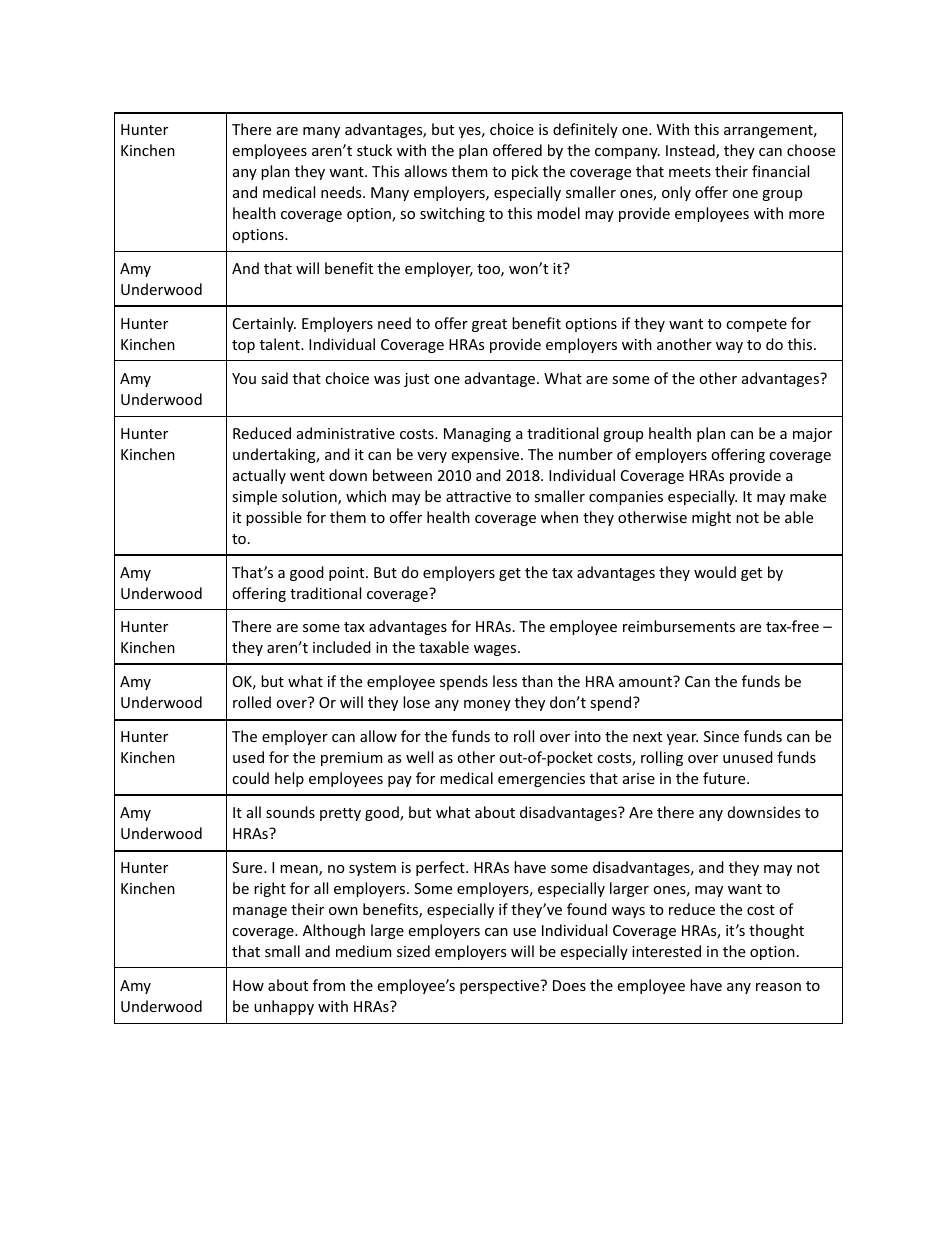 Image resolution: width=952 pixels, height=1233 pixels. I want to click on from, so click(329, 985).
